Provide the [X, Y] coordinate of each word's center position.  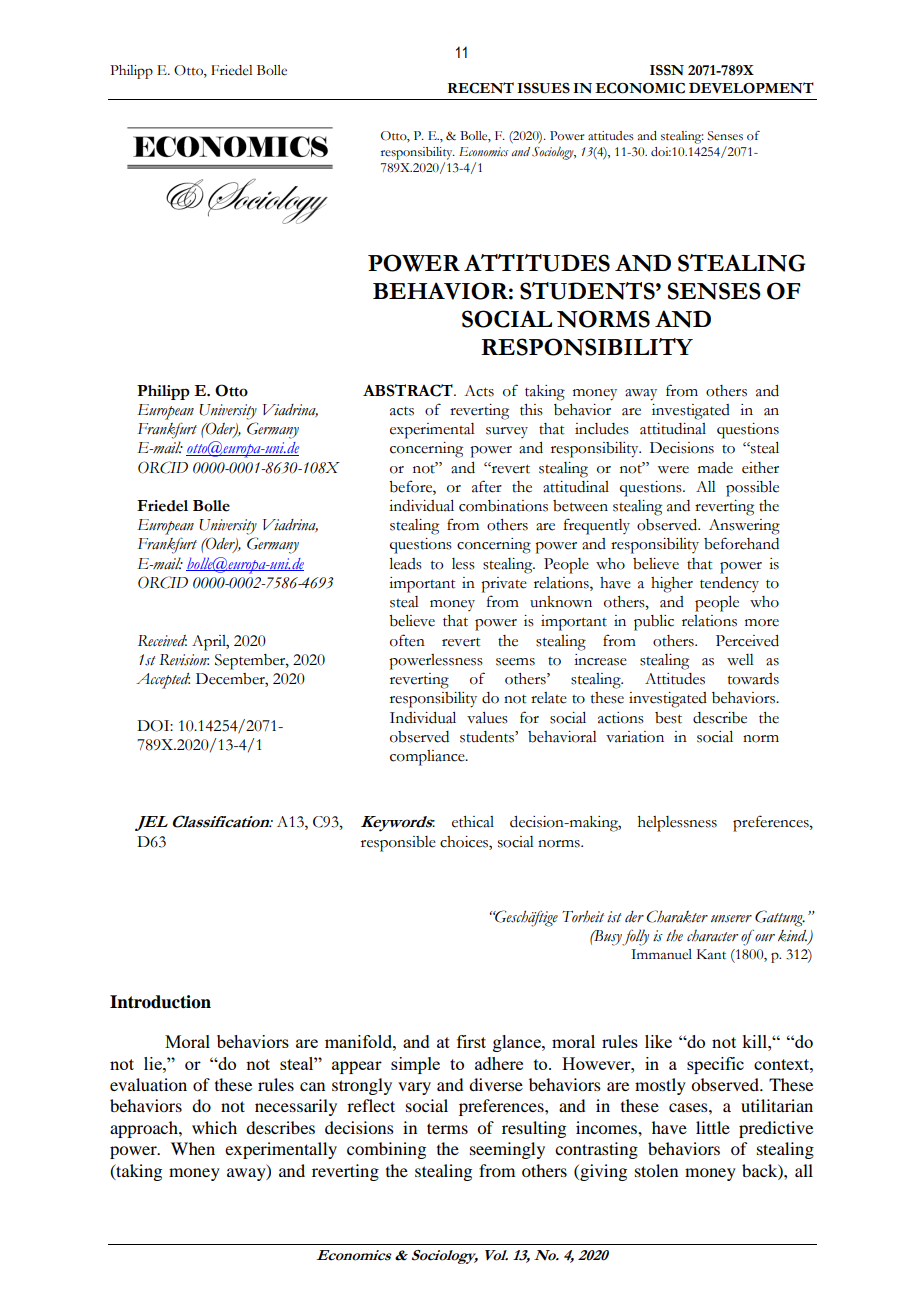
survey [507, 432]
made [715, 468]
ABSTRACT [409, 390]
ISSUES [543, 88]
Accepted [163, 681]
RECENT [481, 88]
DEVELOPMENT [751, 88]
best [668, 718]
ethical [473, 822]
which [214, 1127]
